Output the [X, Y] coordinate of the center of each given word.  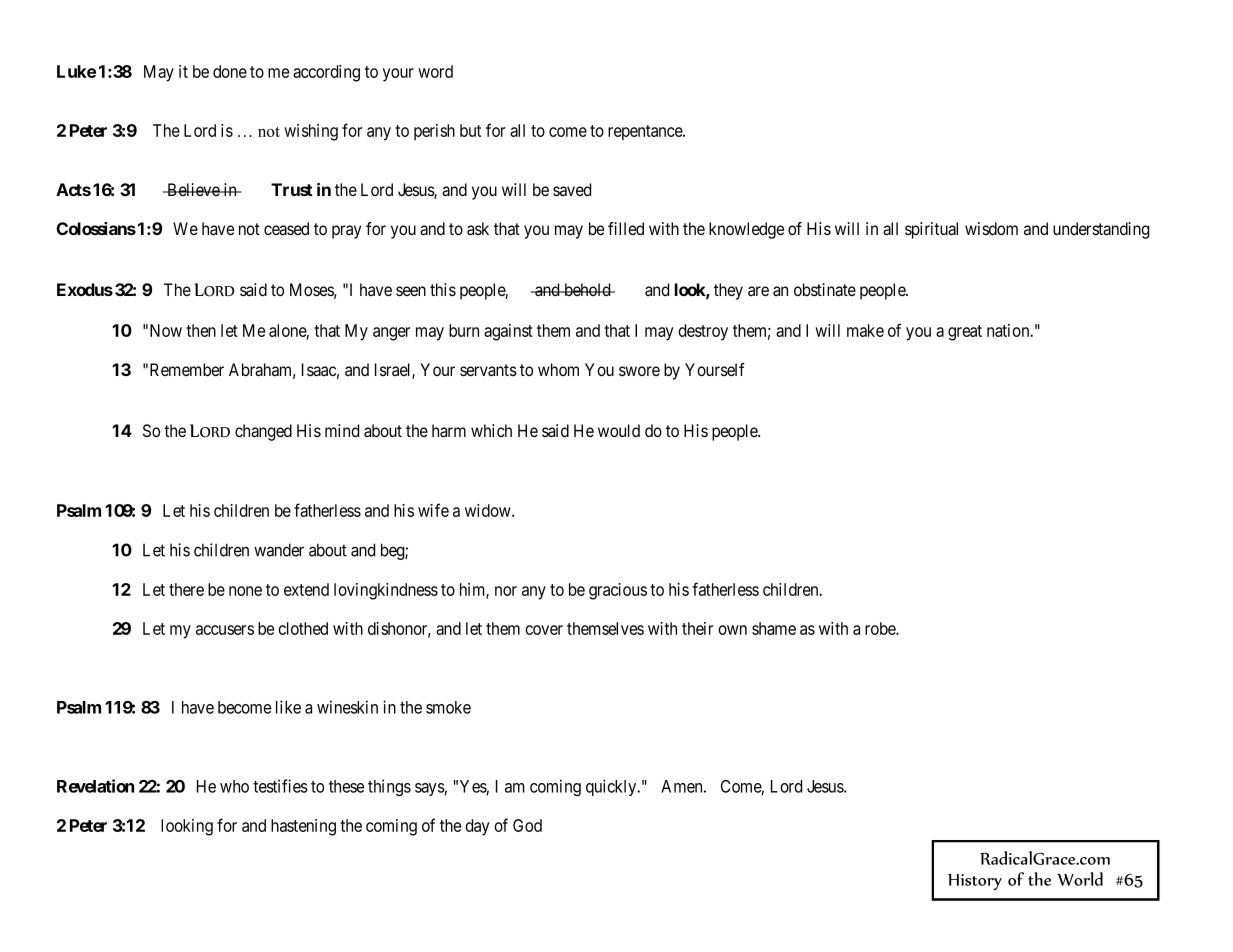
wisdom [991, 228]
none [245, 591]
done [230, 71]
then [201, 330]
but [470, 130]
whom [558, 369]
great [965, 333]
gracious [618, 591]
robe [881, 628]
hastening [303, 827]
